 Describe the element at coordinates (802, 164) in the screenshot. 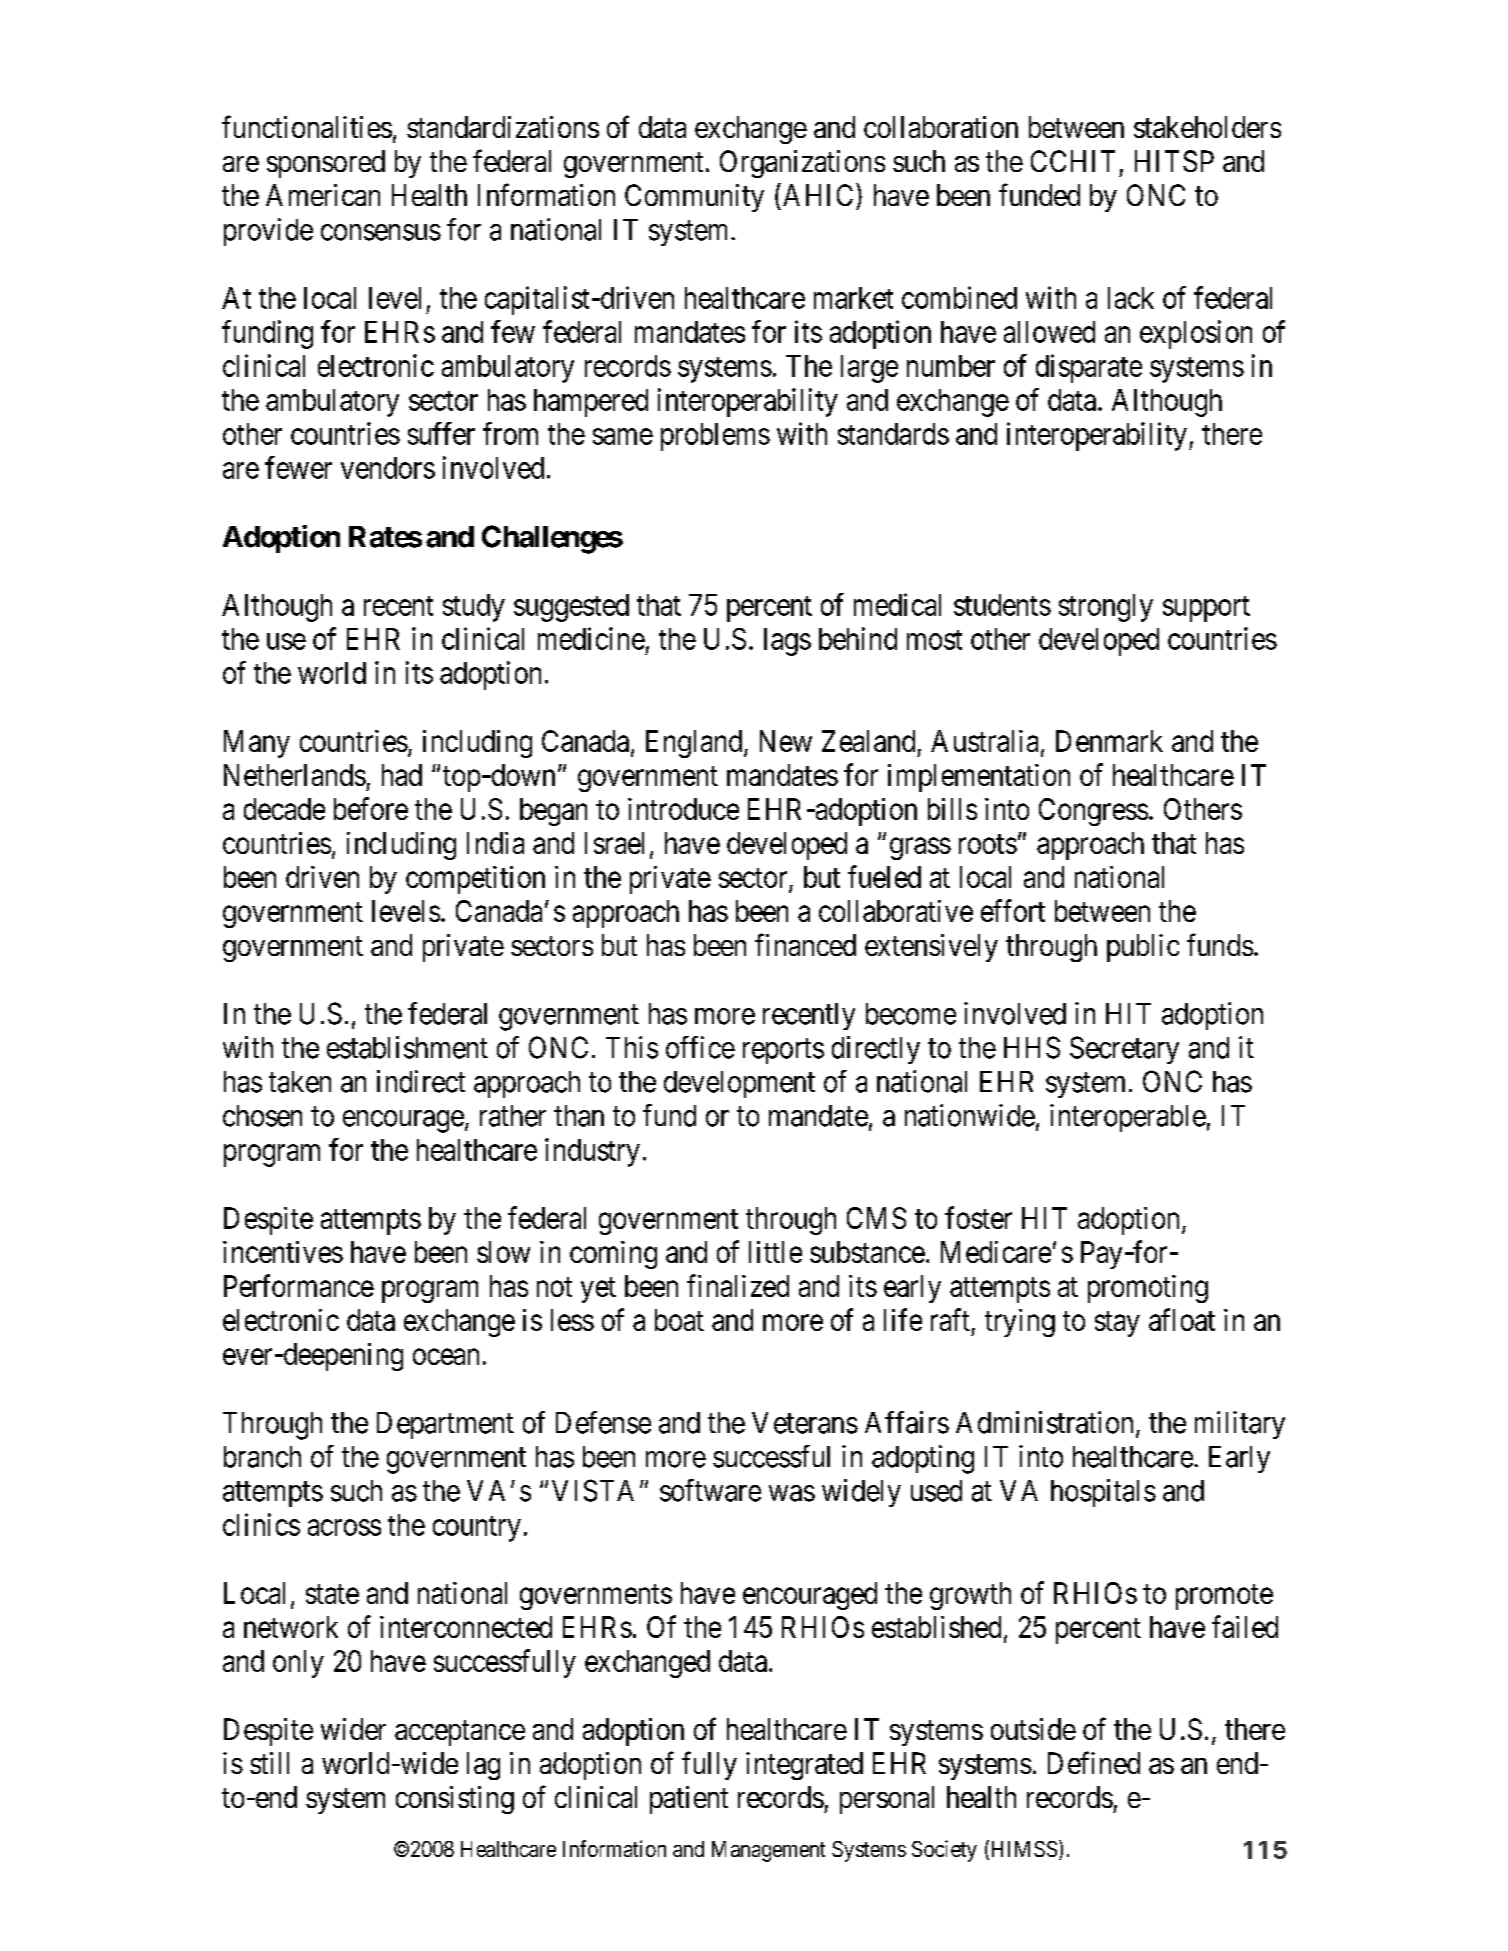

I see `Organizations` at that location.
